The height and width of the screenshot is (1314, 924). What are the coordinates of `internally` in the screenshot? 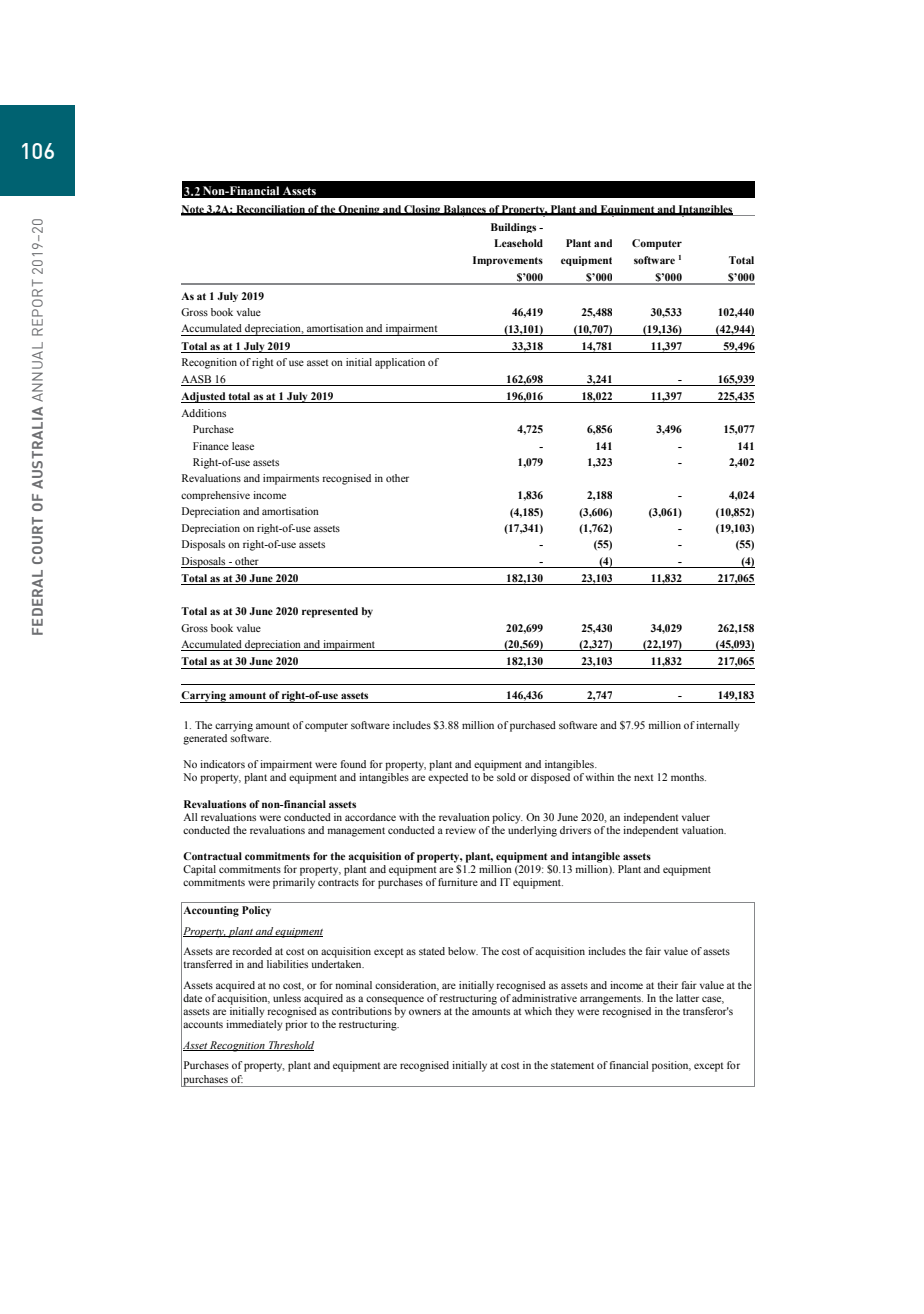 It's located at (718, 726).
